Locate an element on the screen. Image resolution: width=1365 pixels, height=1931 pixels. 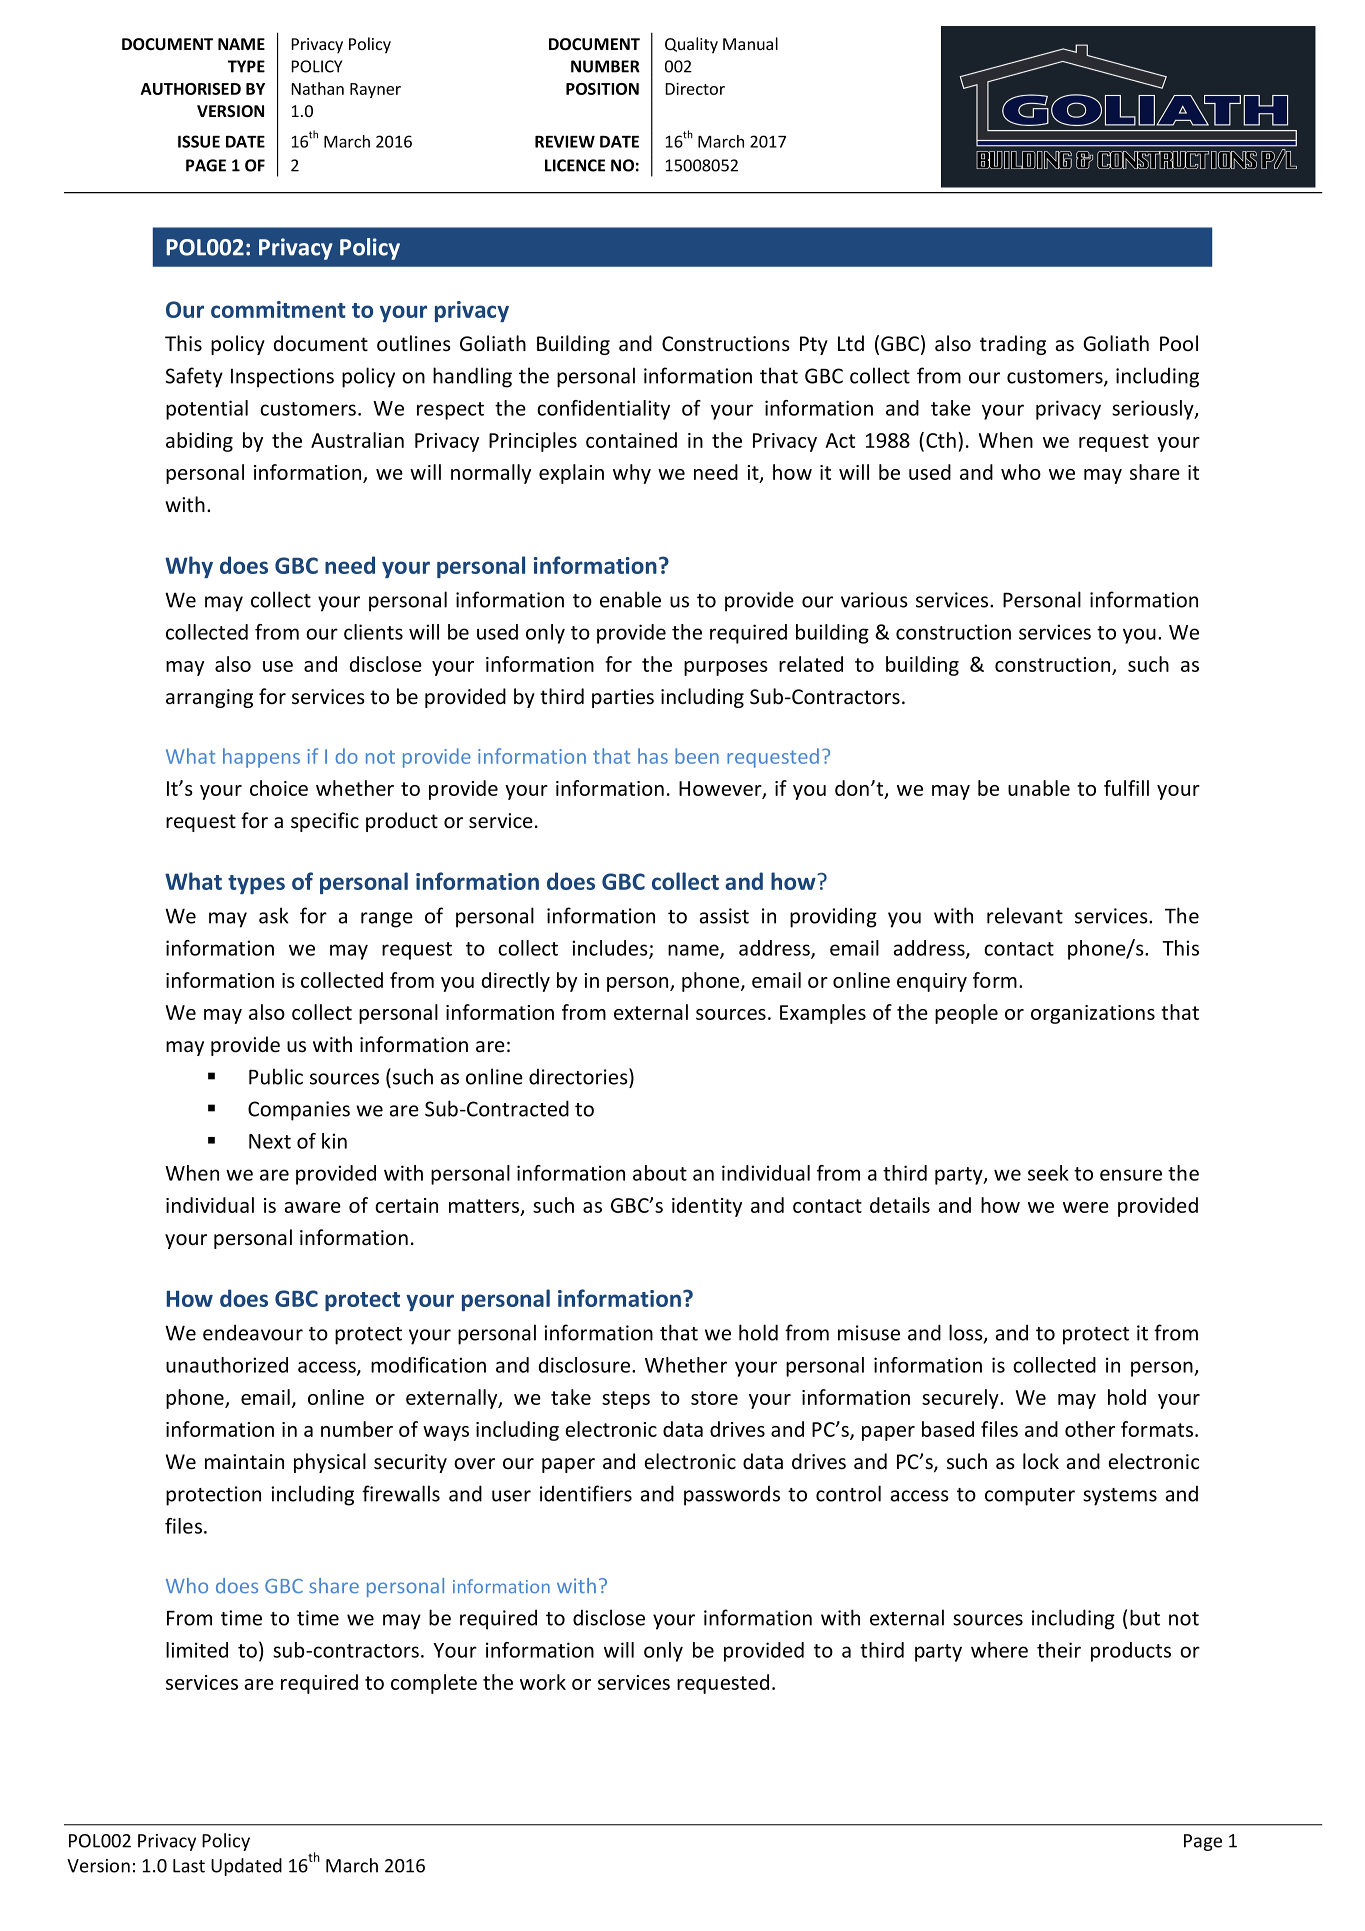
been is located at coordinates (697, 756).
